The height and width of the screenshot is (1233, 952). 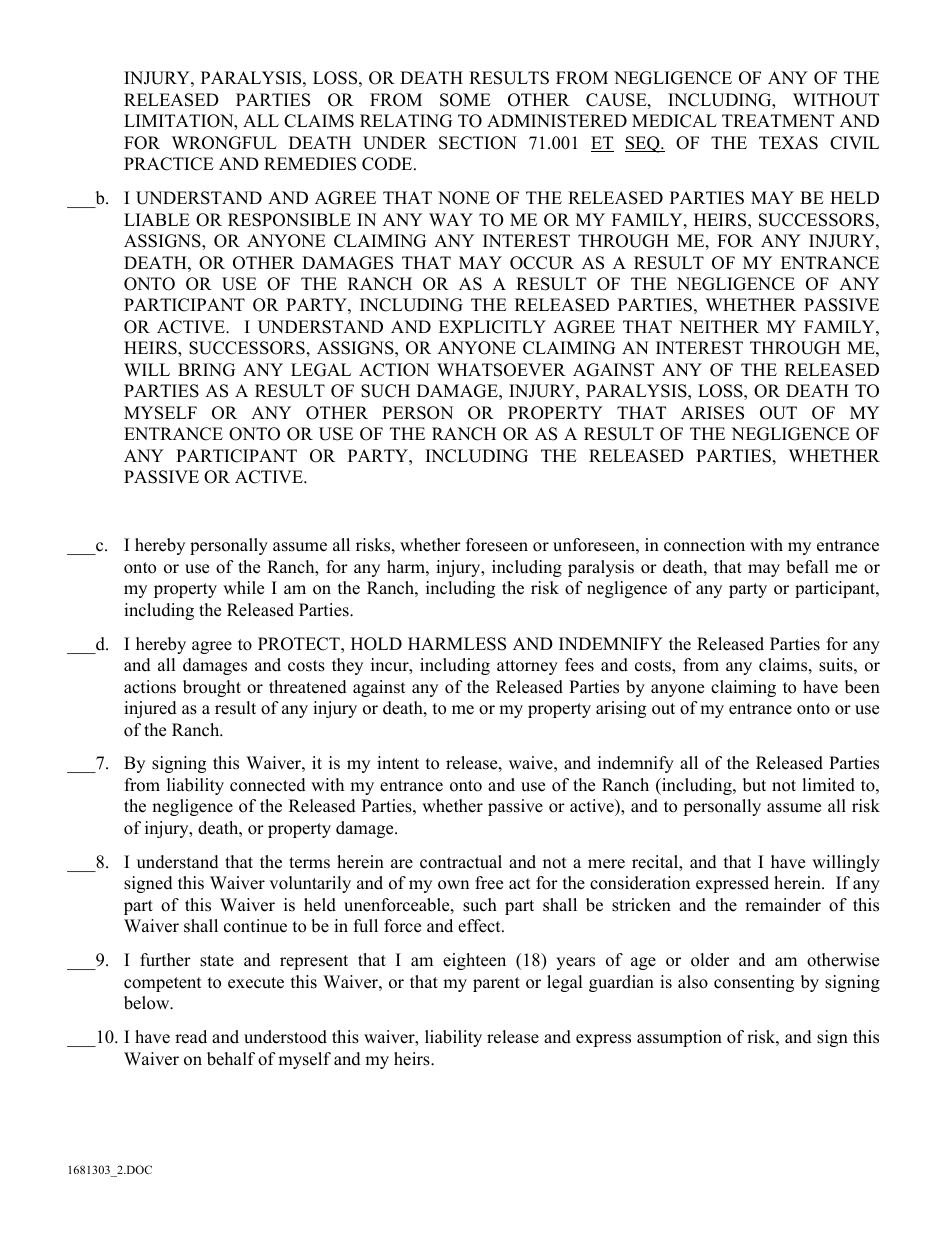 What do you see at coordinates (243, 588) in the screenshot?
I see `while` at bounding box center [243, 588].
